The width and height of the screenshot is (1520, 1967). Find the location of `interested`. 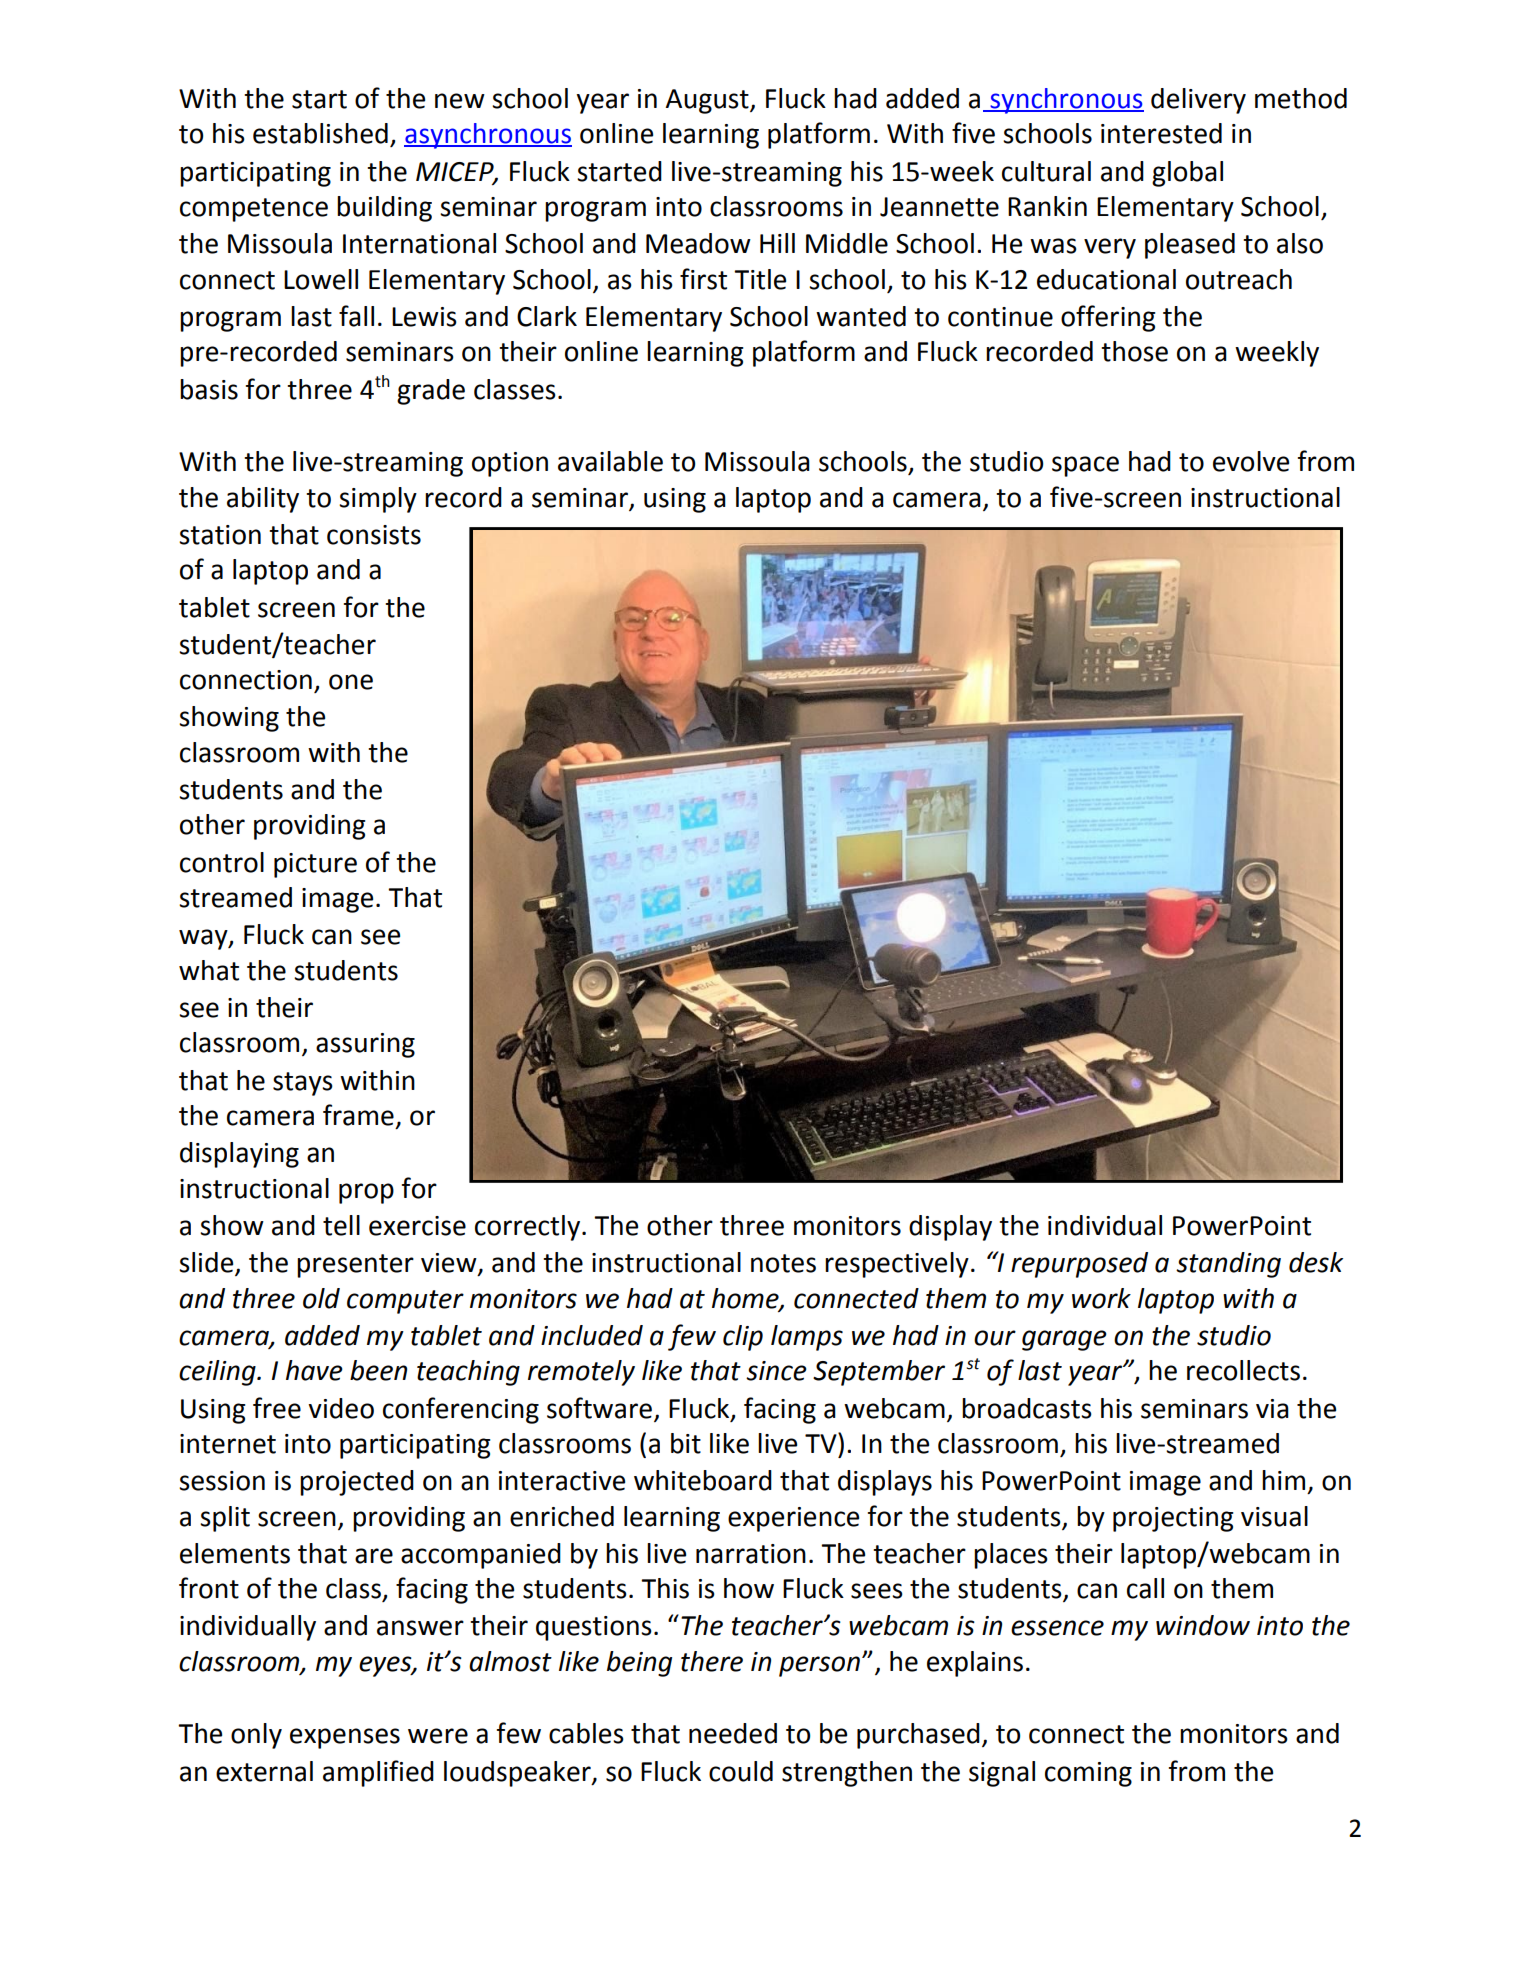

interested is located at coordinates (1161, 133).
